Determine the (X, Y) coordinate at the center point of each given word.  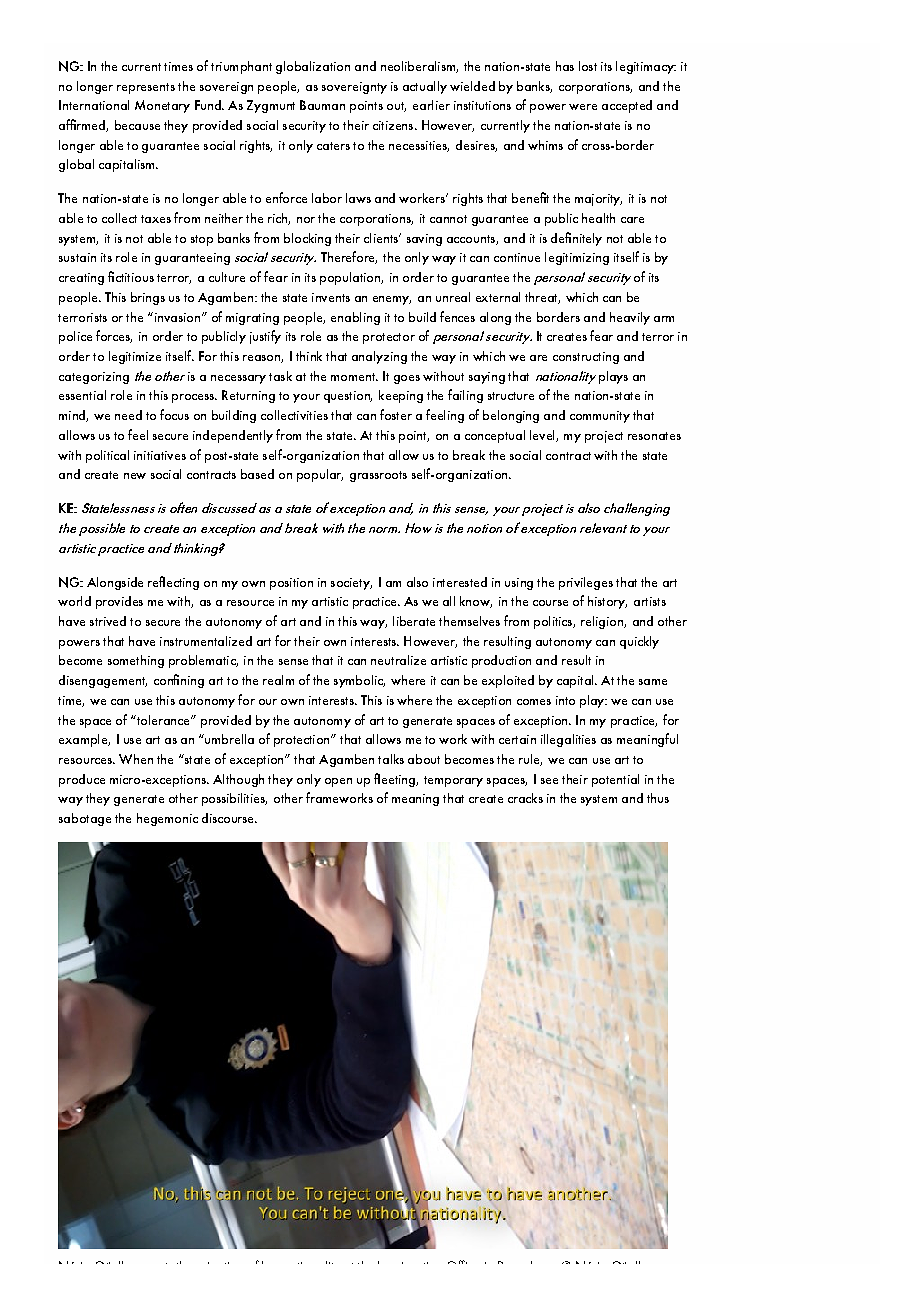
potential (615, 780)
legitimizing (577, 258)
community (600, 417)
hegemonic (167, 819)
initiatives (160, 455)
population (351, 278)
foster (396, 414)
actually (425, 87)
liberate (414, 621)
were (583, 107)
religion (603, 622)
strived (108, 621)
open (338, 782)
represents (146, 88)
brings (148, 298)
